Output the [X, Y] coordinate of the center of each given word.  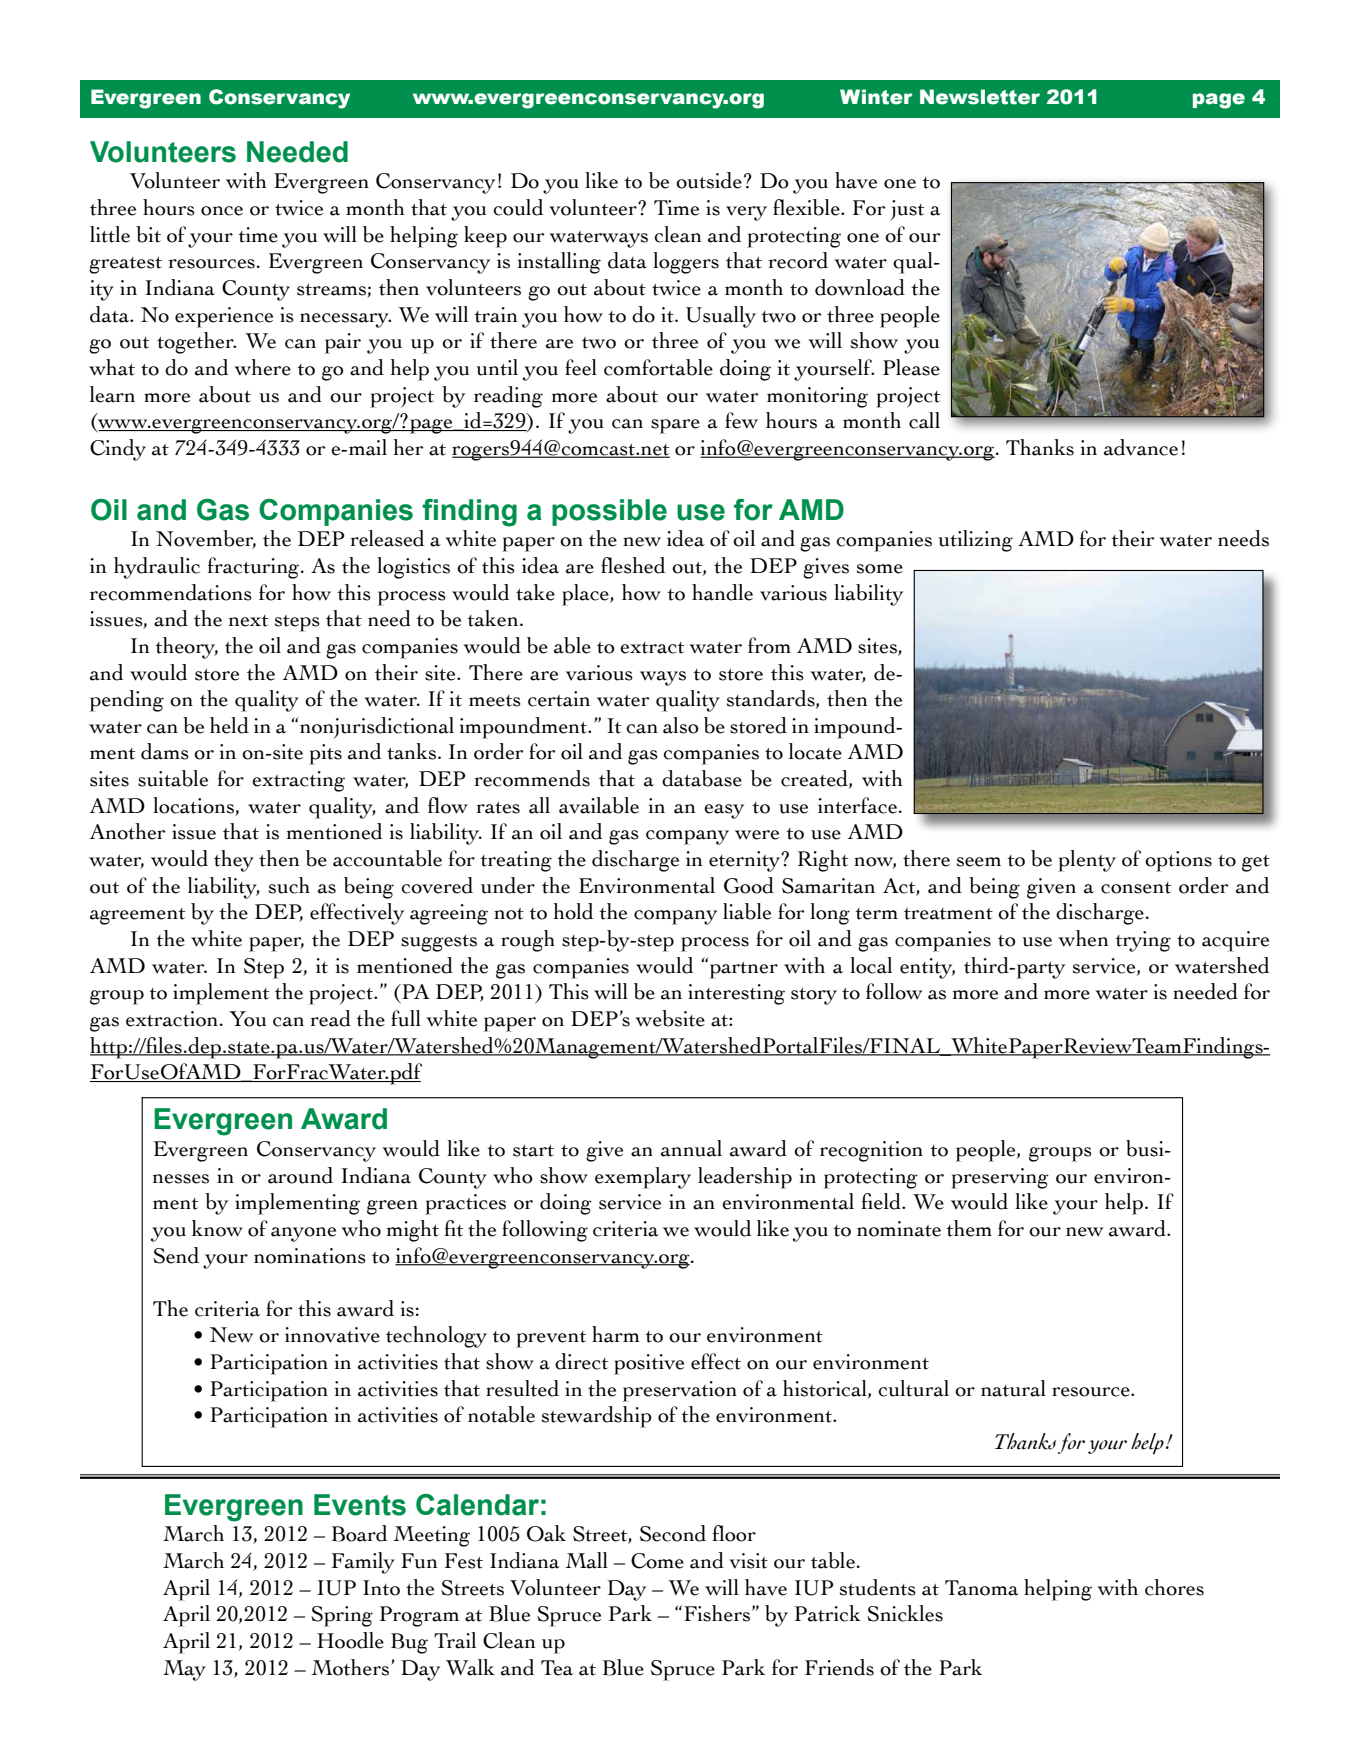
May [184, 1670]
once [222, 211]
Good [749, 885]
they [234, 861]
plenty [1087, 861]
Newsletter [980, 97]
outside [709, 180]
